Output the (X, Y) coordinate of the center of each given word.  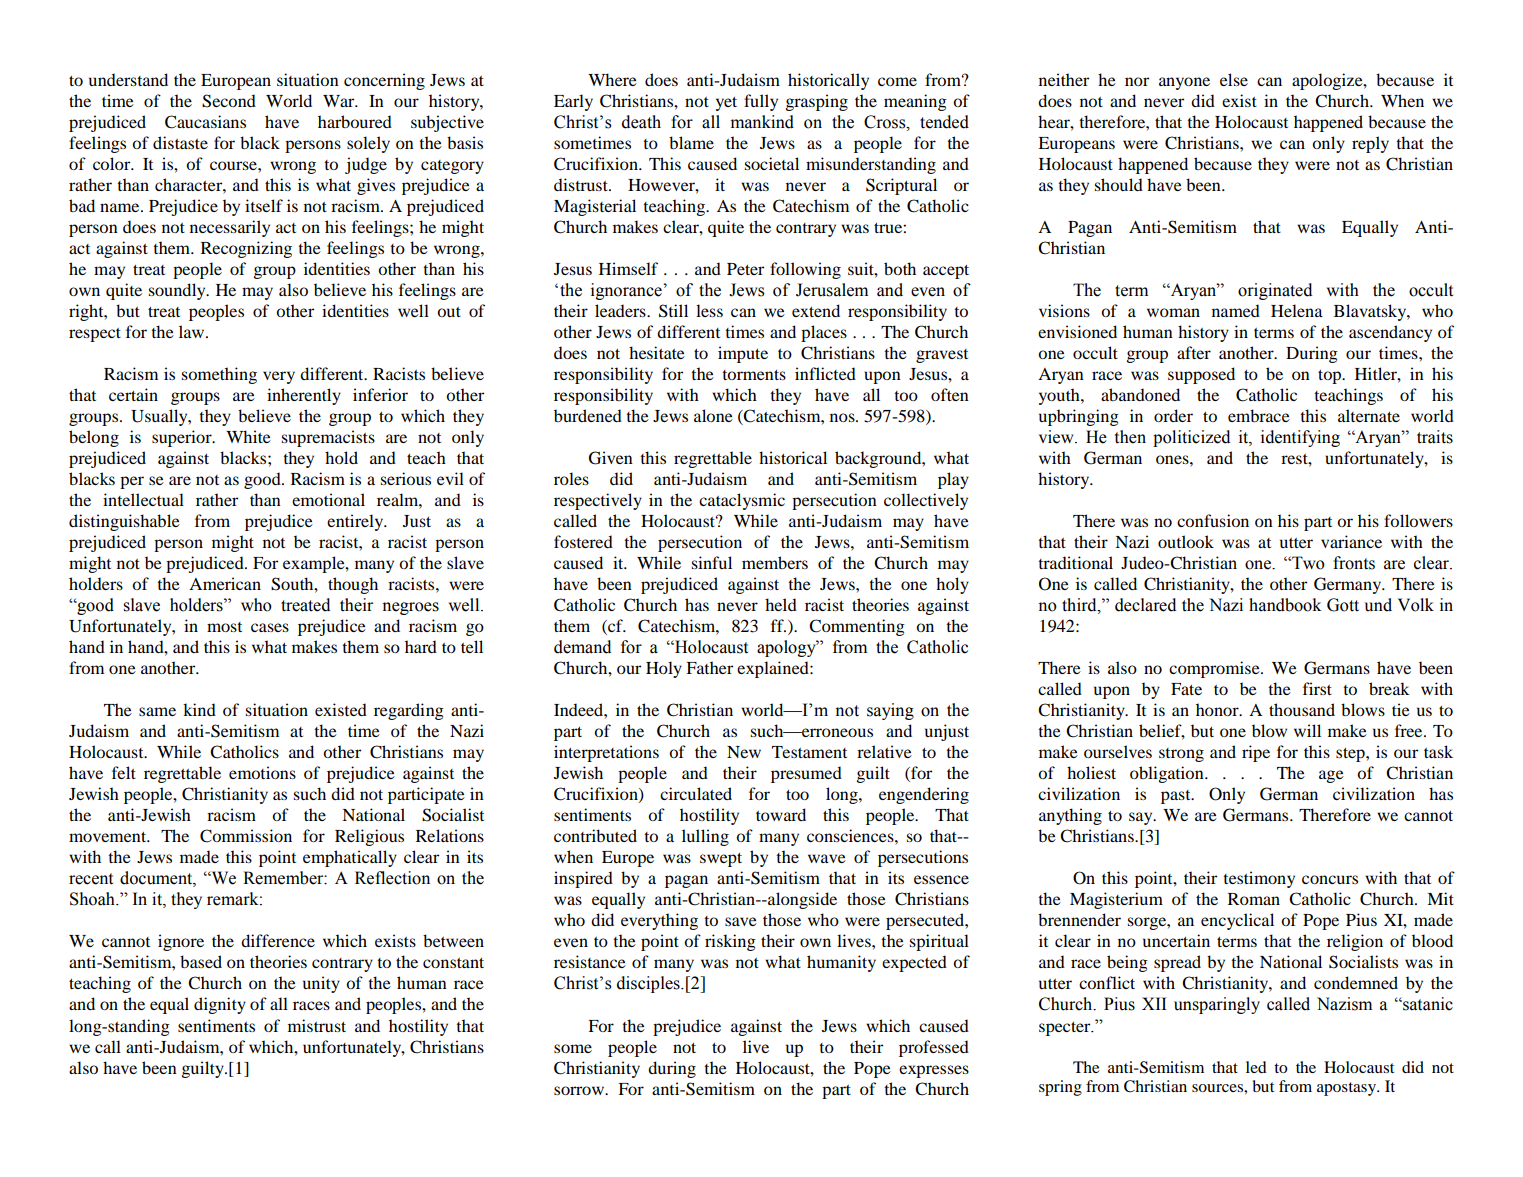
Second (229, 101)
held (781, 604)
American (225, 583)
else (1234, 79)
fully (761, 102)
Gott (1343, 605)
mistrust (317, 1025)
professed (934, 1048)
